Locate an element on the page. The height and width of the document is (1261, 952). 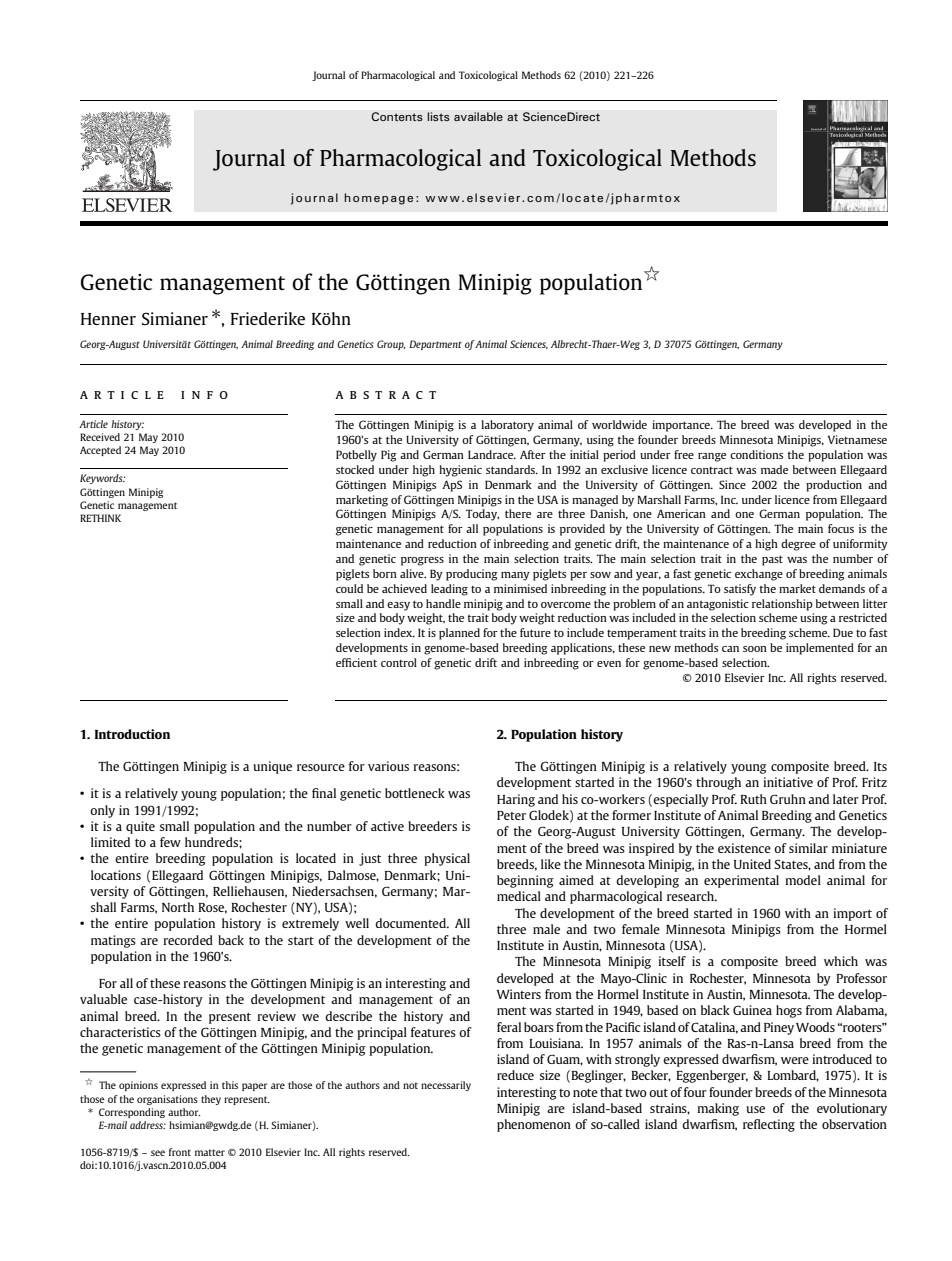
Contents is located at coordinates (397, 116).
